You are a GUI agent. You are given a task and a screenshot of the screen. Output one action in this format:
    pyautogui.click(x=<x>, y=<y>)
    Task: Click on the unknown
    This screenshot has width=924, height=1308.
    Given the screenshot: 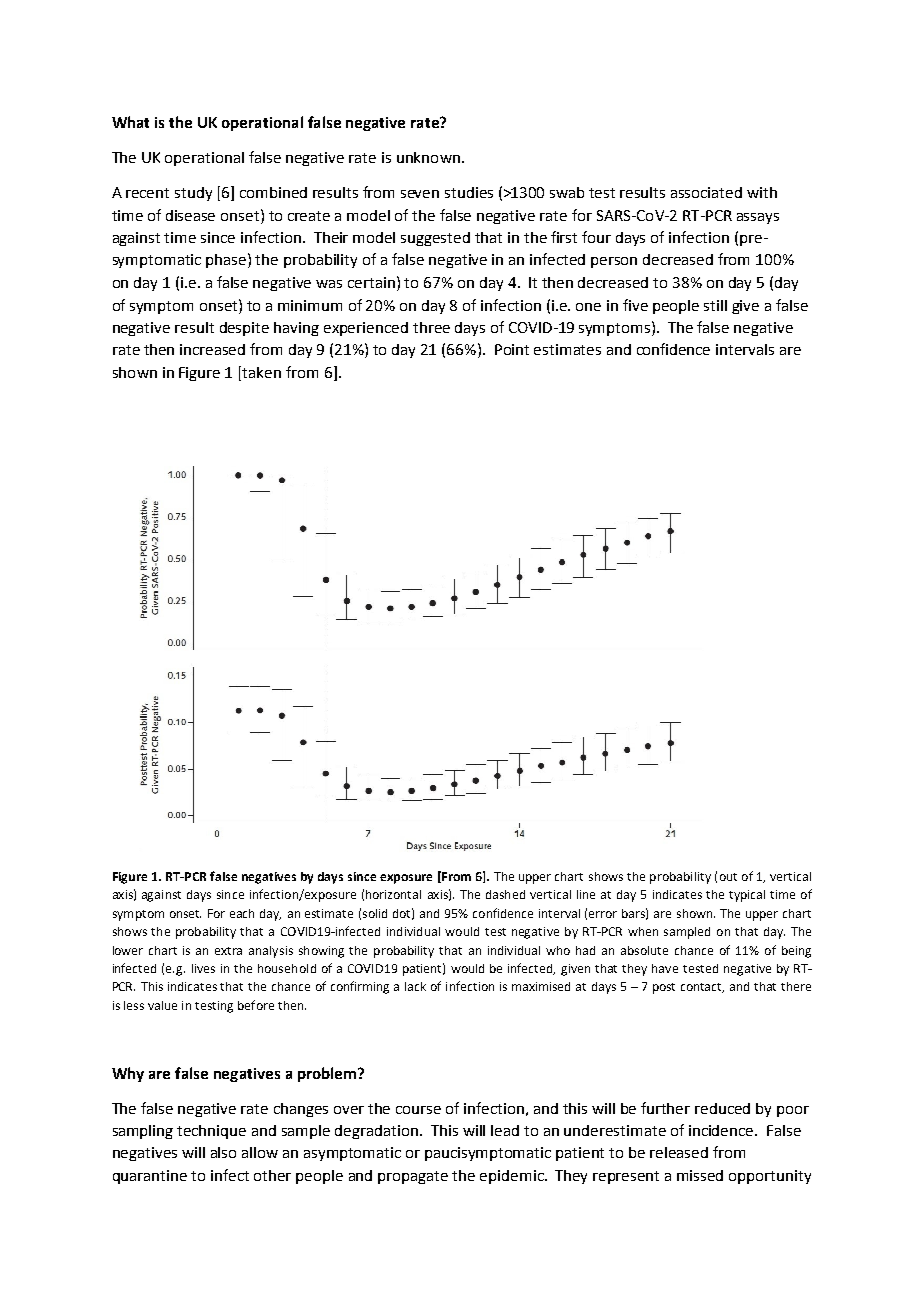 What is the action you would take?
    pyautogui.click(x=428, y=157)
